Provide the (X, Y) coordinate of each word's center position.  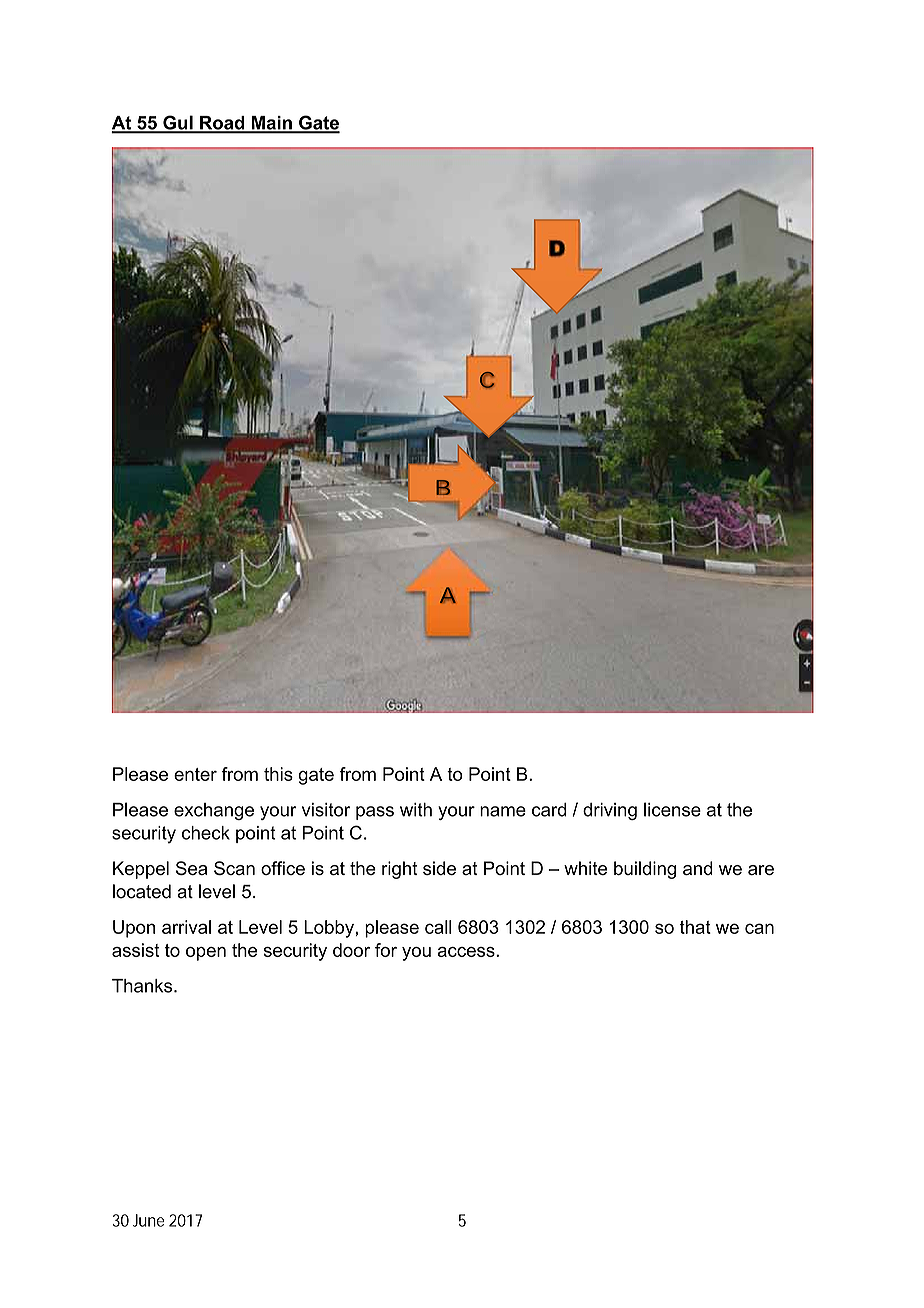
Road (222, 124)
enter (195, 774)
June (149, 1220)
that (695, 927)
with (416, 810)
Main (271, 124)
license (672, 809)
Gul (178, 124)
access (467, 952)
